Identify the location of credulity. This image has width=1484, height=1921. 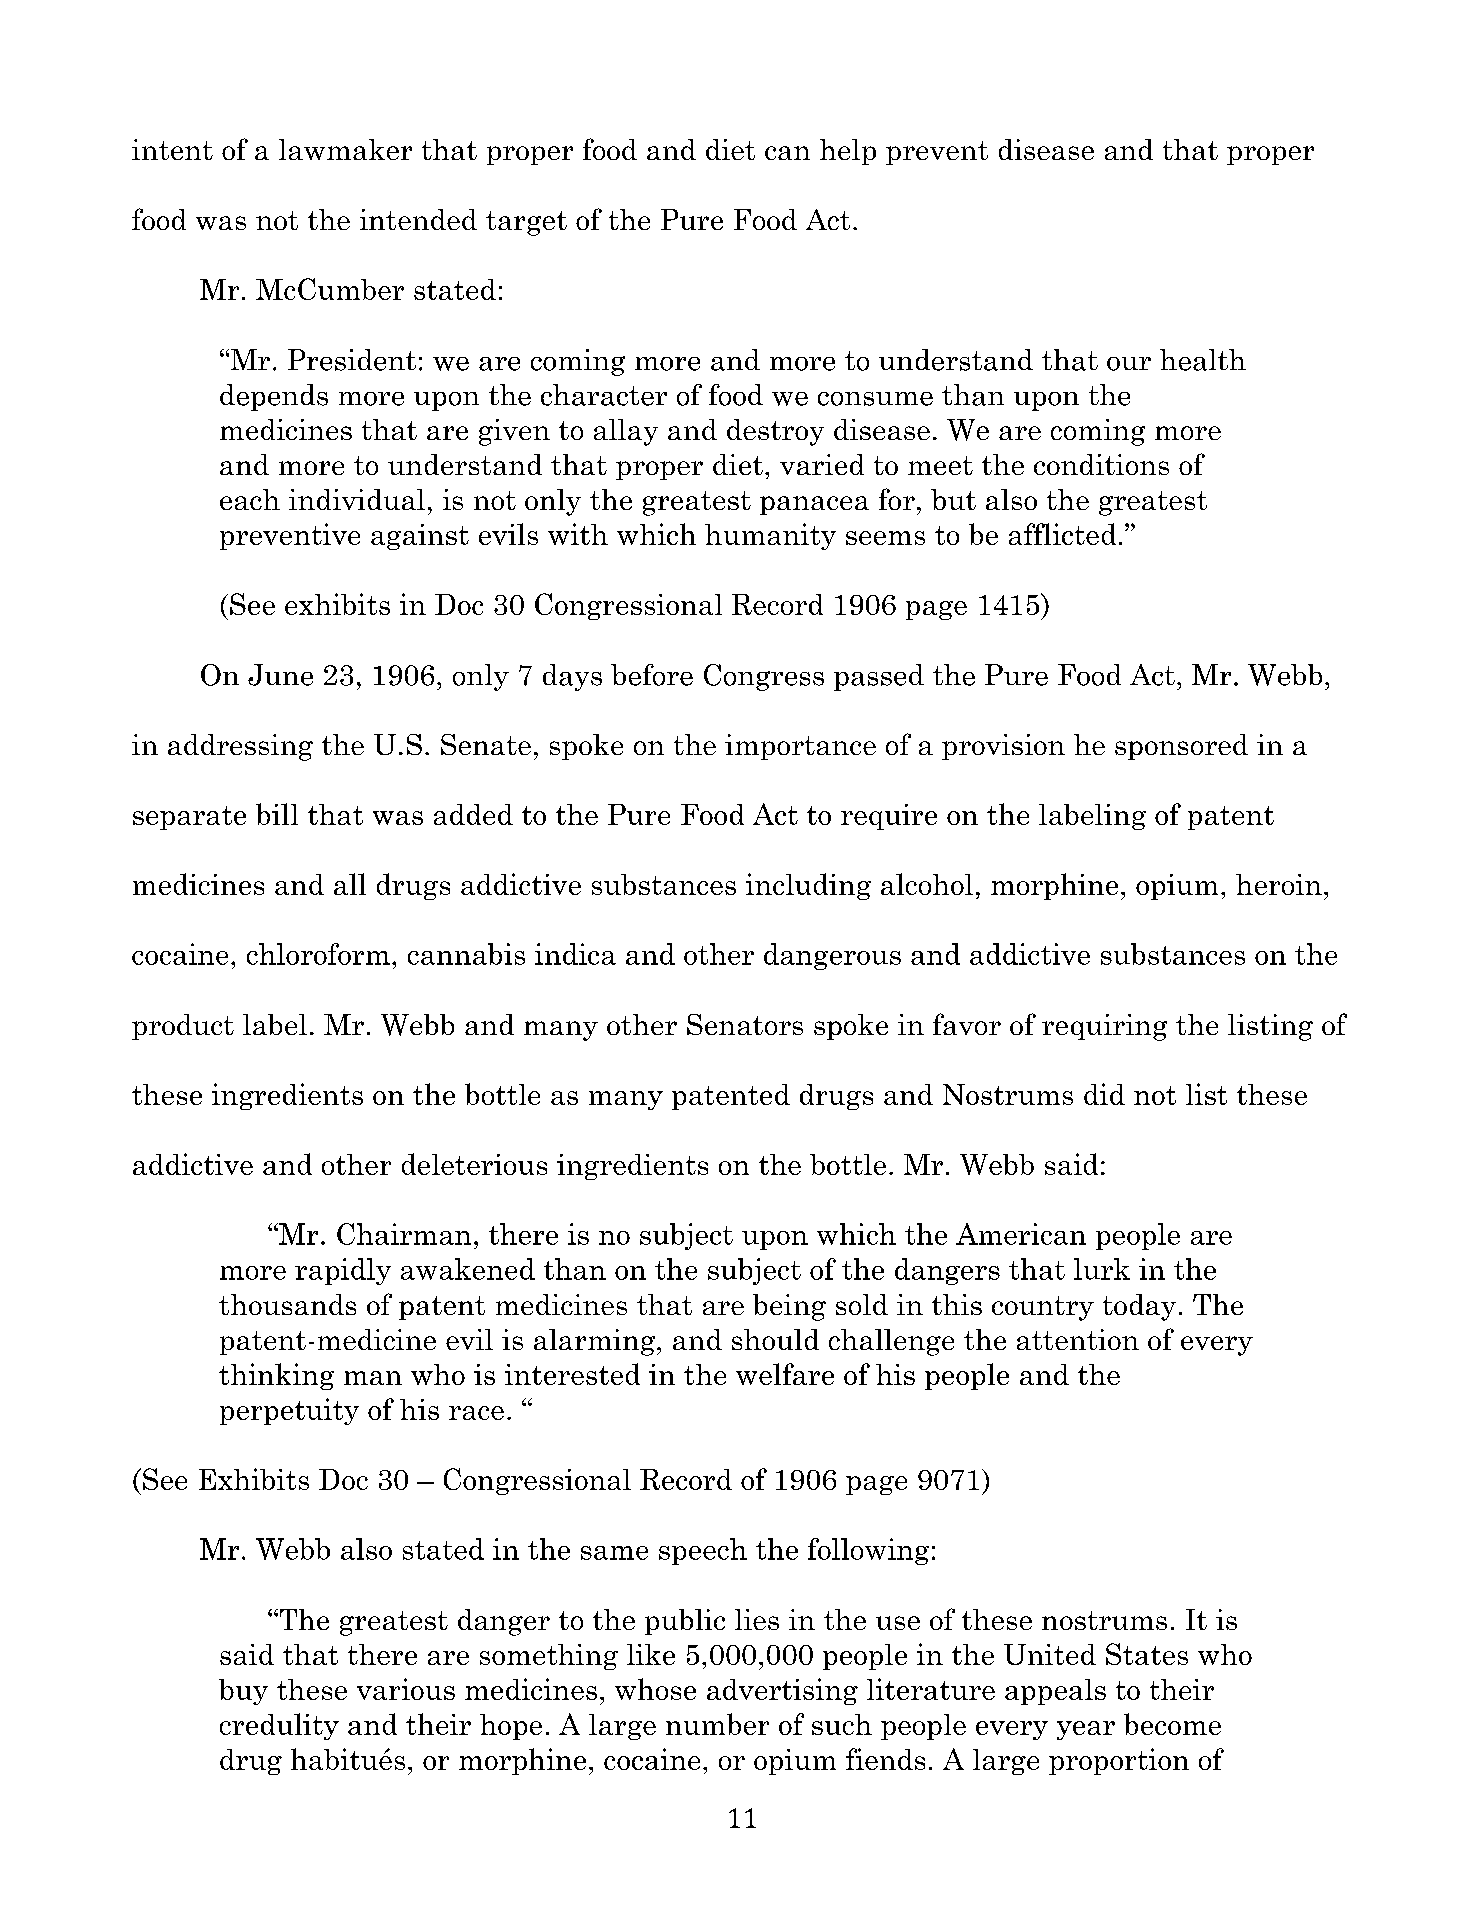
(279, 1726).
